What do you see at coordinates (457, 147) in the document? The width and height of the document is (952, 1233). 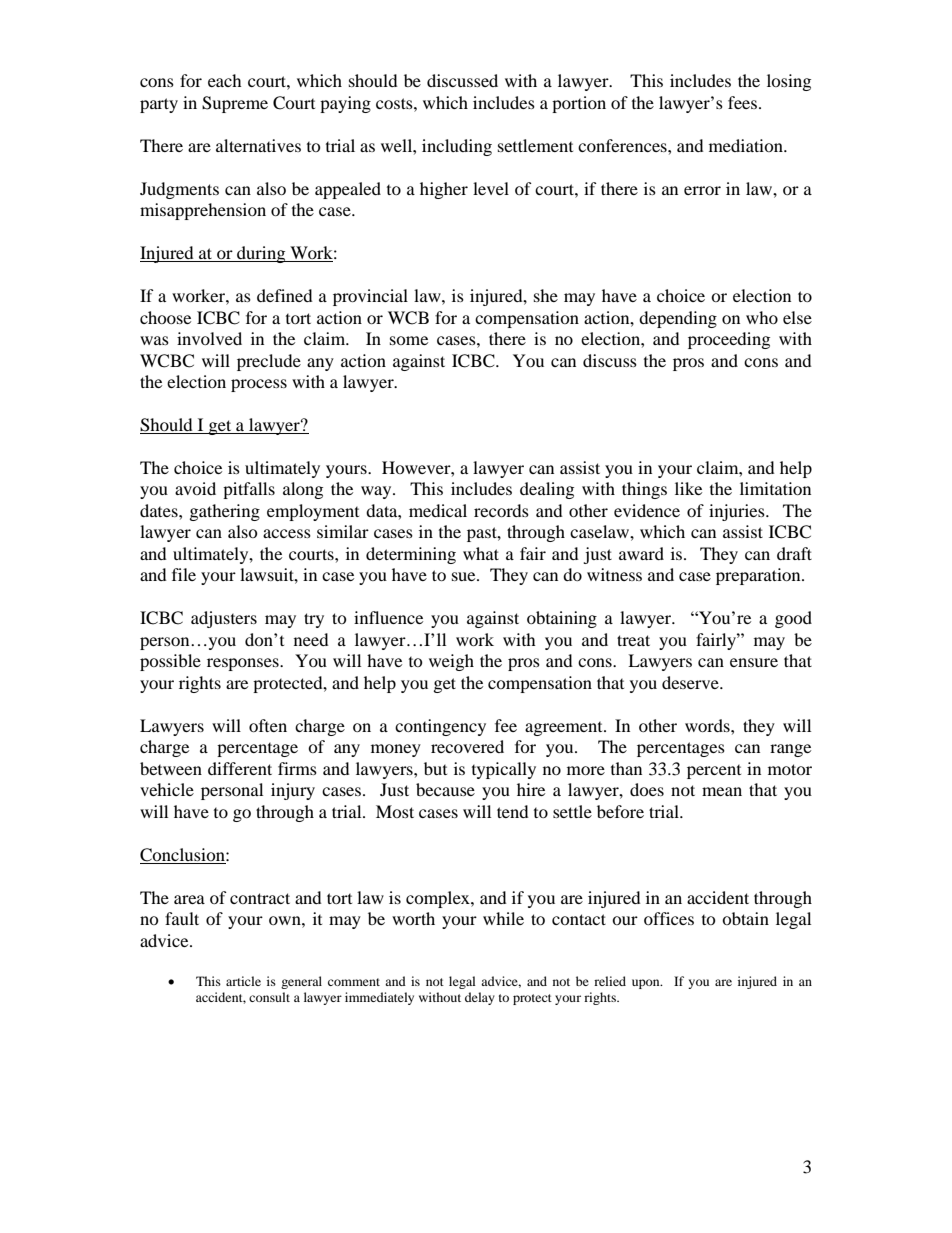 I see `including` at bounding box center [457, 147].
